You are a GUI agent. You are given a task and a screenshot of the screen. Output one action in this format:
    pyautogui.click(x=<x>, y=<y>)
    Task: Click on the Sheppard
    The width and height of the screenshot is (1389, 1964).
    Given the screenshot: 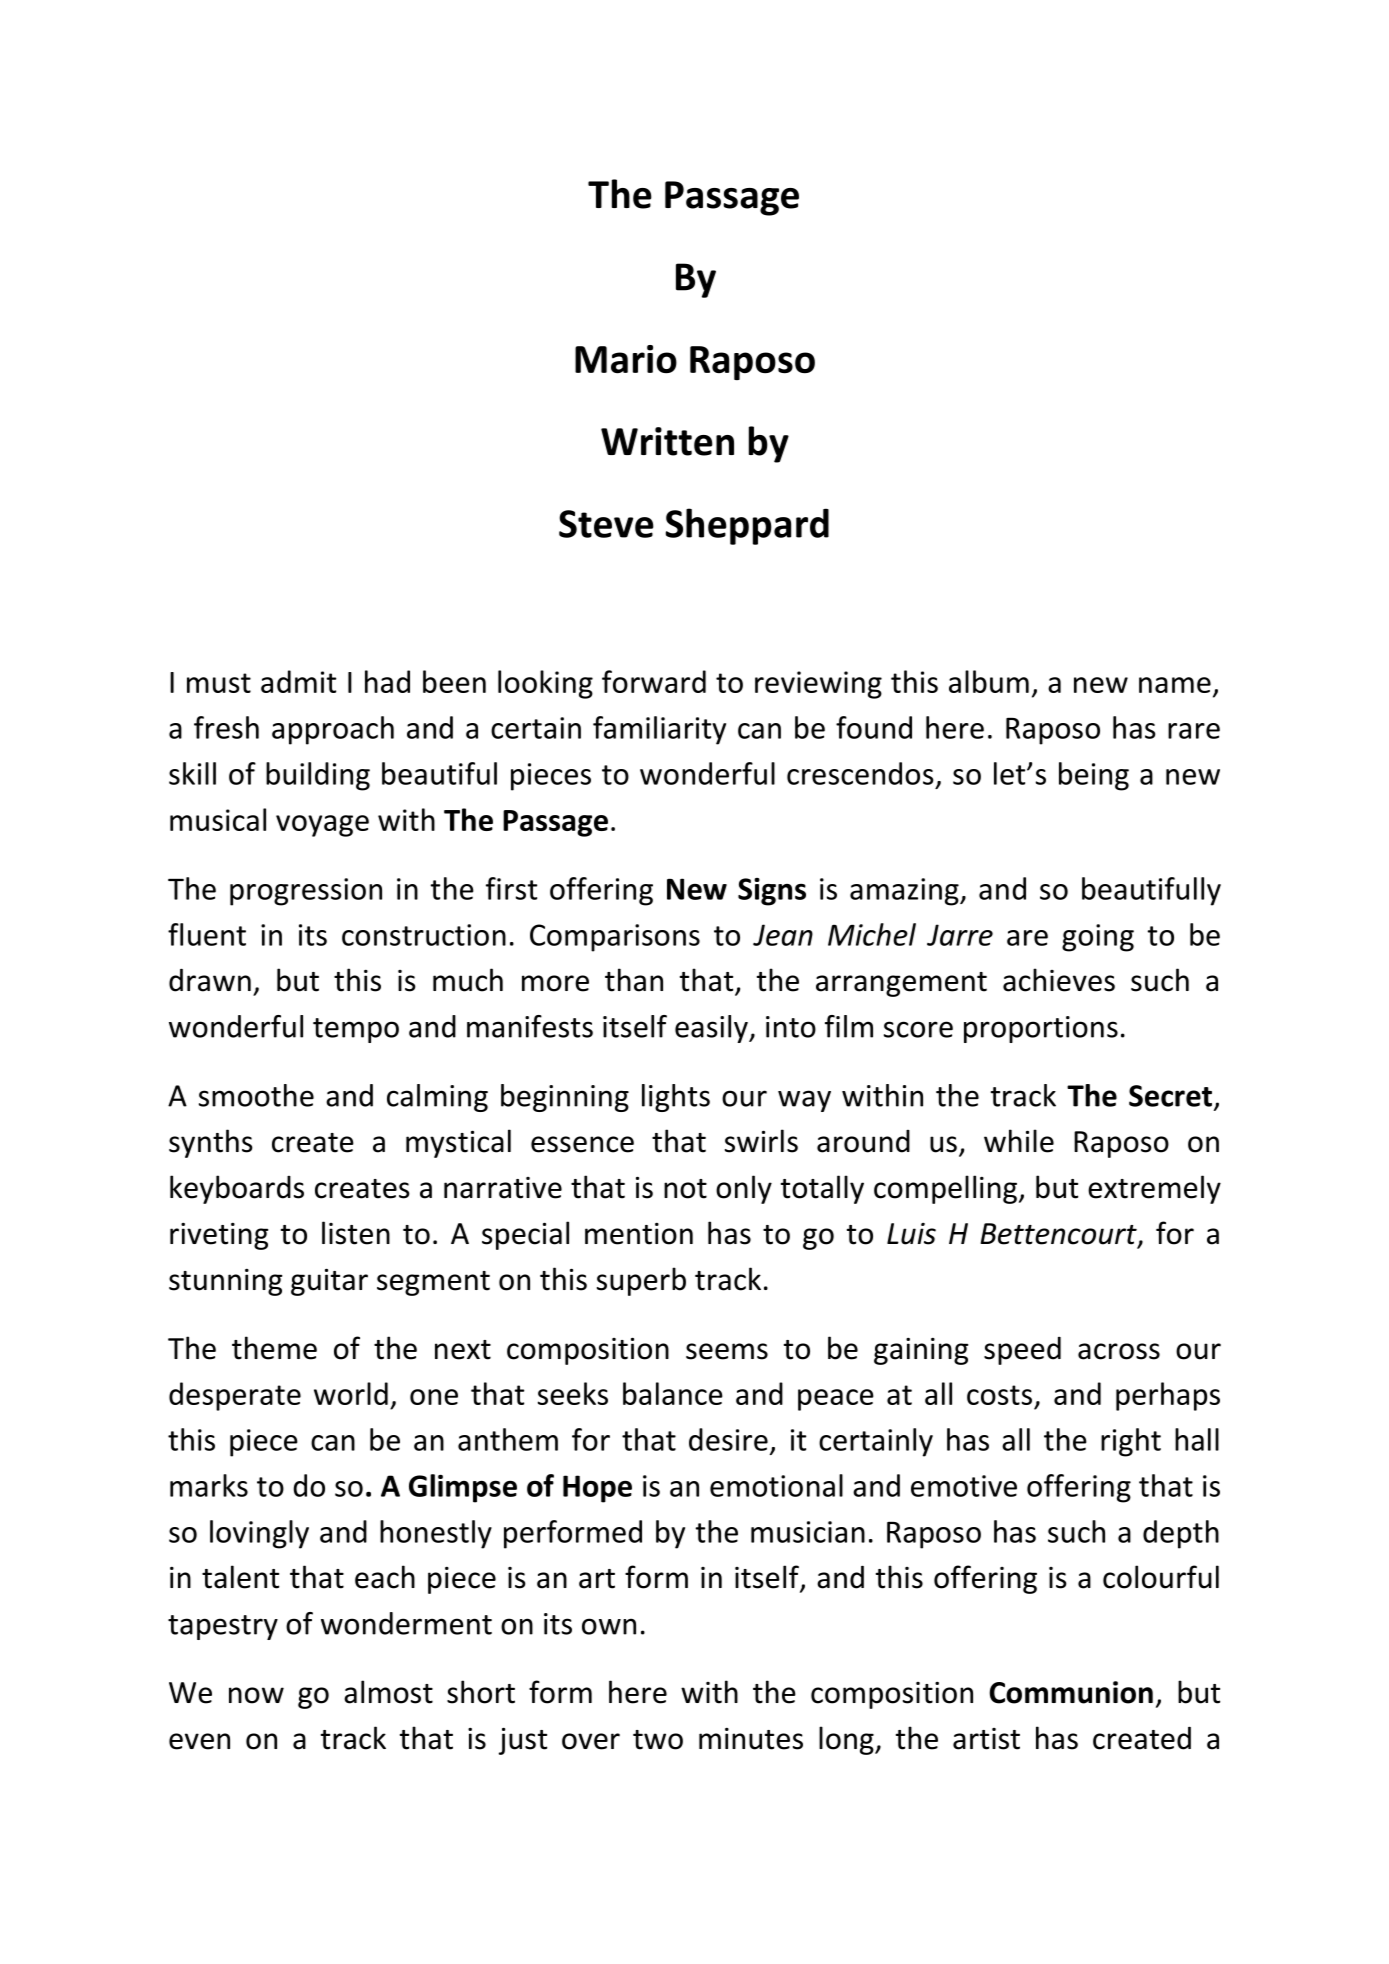 What is the action you would take?
    pyautogui.click(x=747, y=526)
